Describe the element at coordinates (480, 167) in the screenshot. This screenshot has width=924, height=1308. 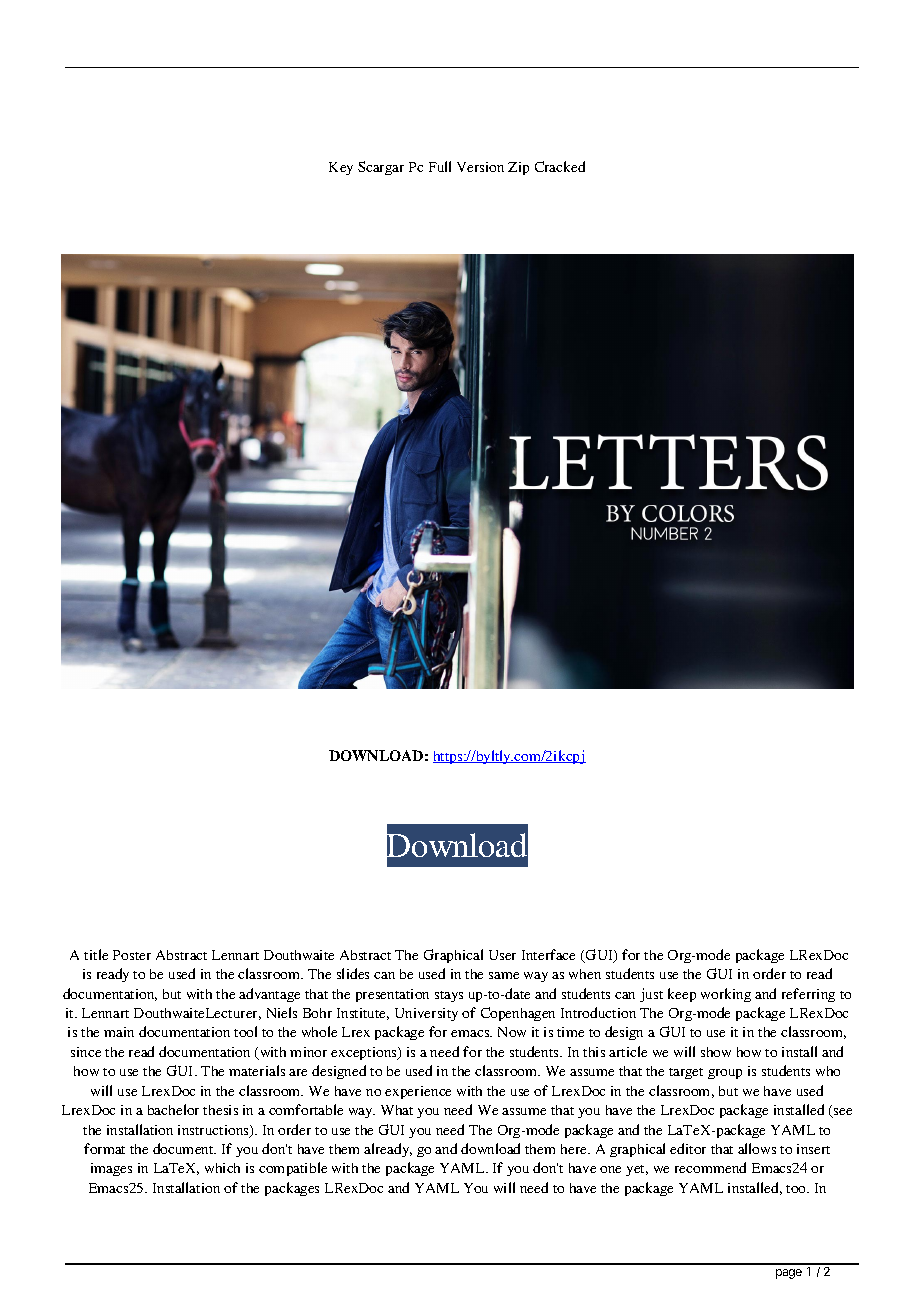
I see `Version` at that location.
